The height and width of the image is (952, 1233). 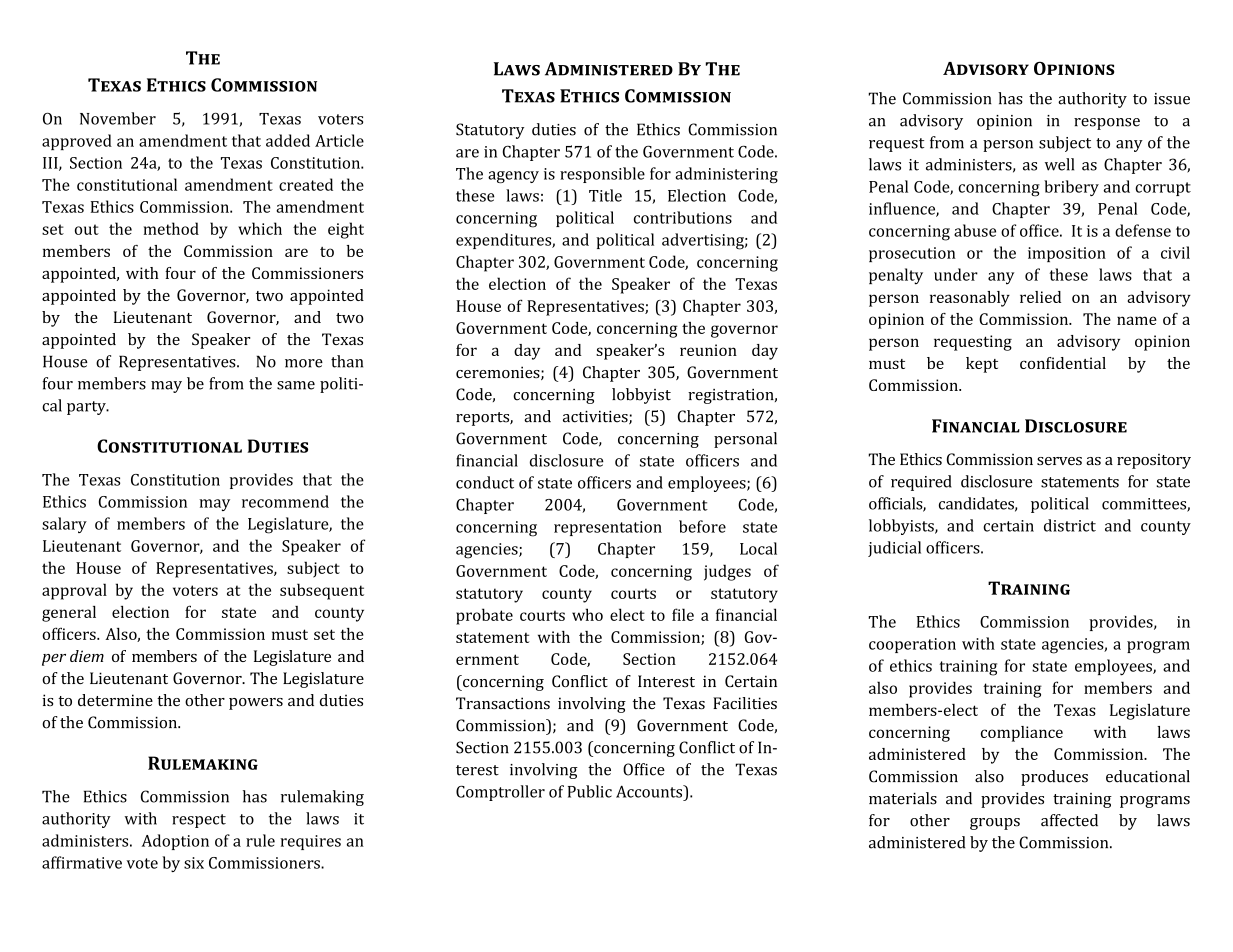 What do you see at coordinates (590, 791) in the image?
I see `Public` at bounding box center [590, 791].
